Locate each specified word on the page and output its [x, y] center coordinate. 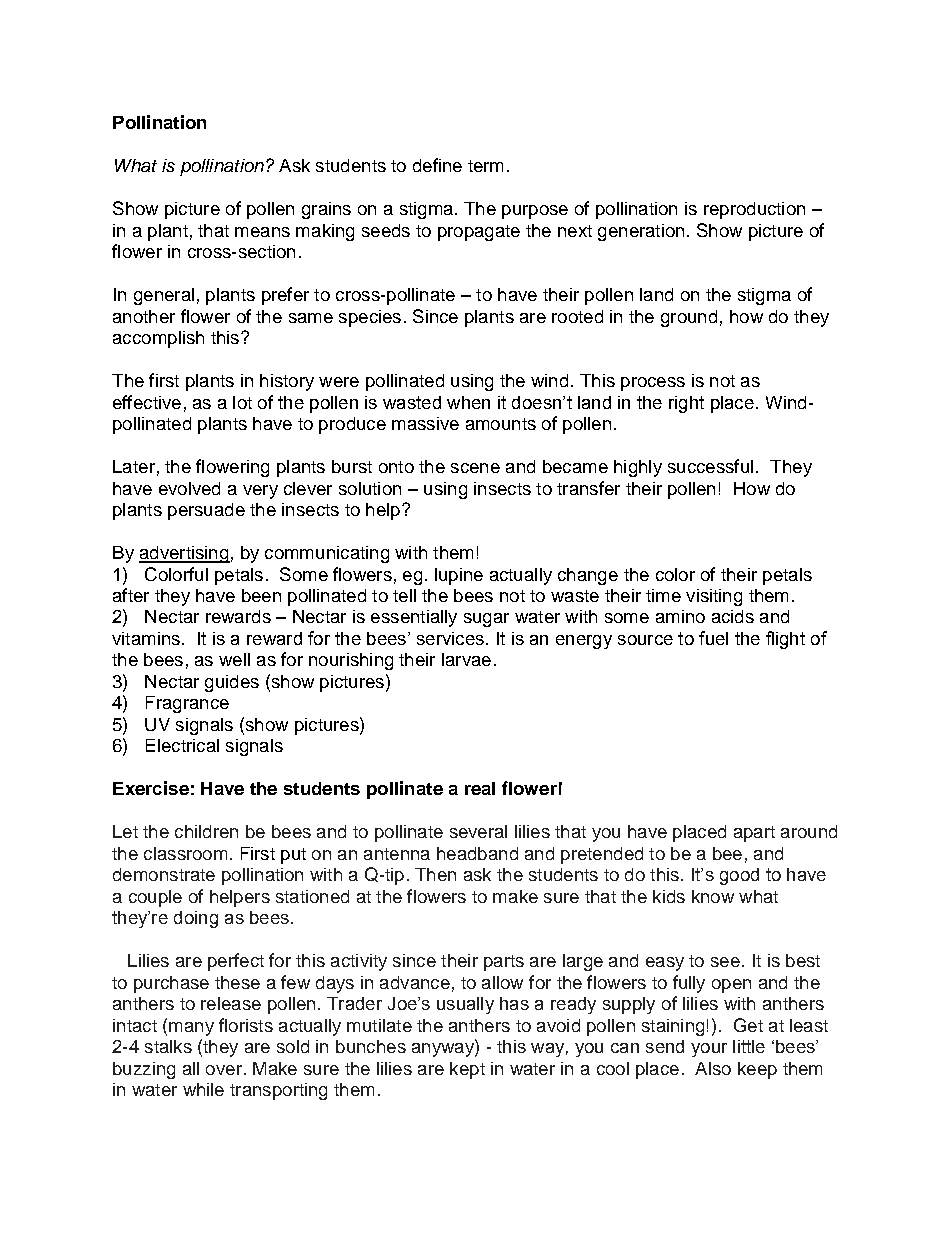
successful [710, 466]
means [262, 232]
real [480, 788]
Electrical [182, 745]
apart [754, 834]
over [224, 1070]
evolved [189, 488]
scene [475, 468]
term [485, 166]
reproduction [754, 210]
